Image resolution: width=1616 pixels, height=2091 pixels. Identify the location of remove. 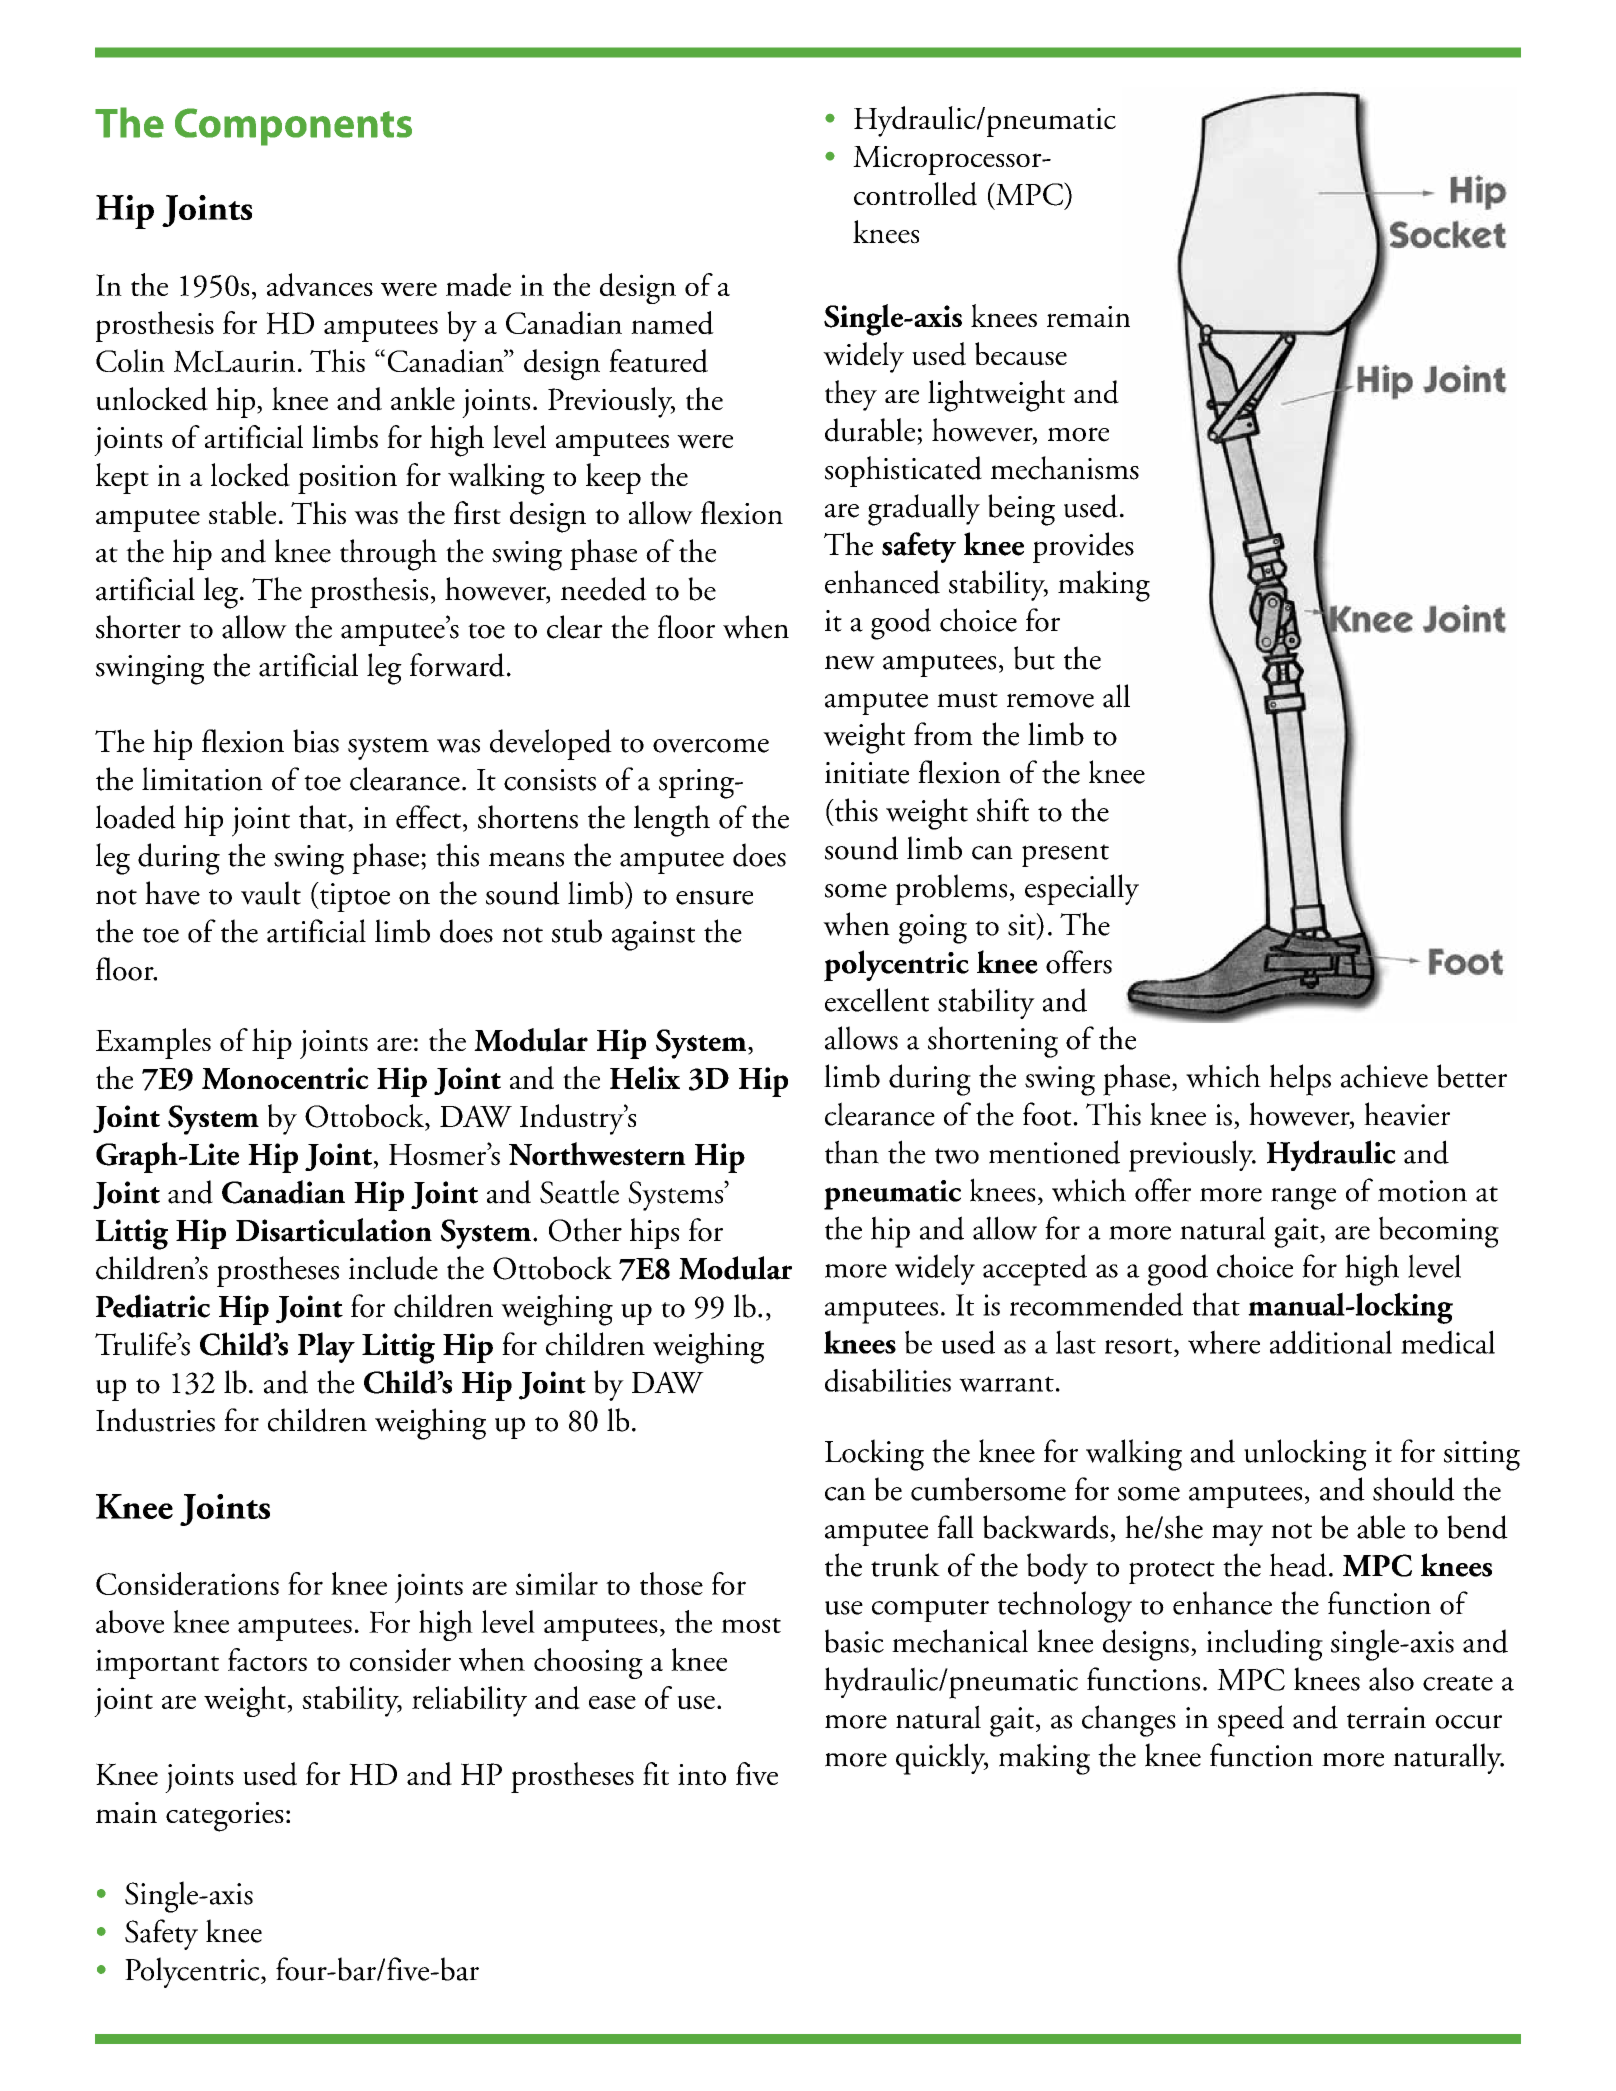
(1050, 700).
